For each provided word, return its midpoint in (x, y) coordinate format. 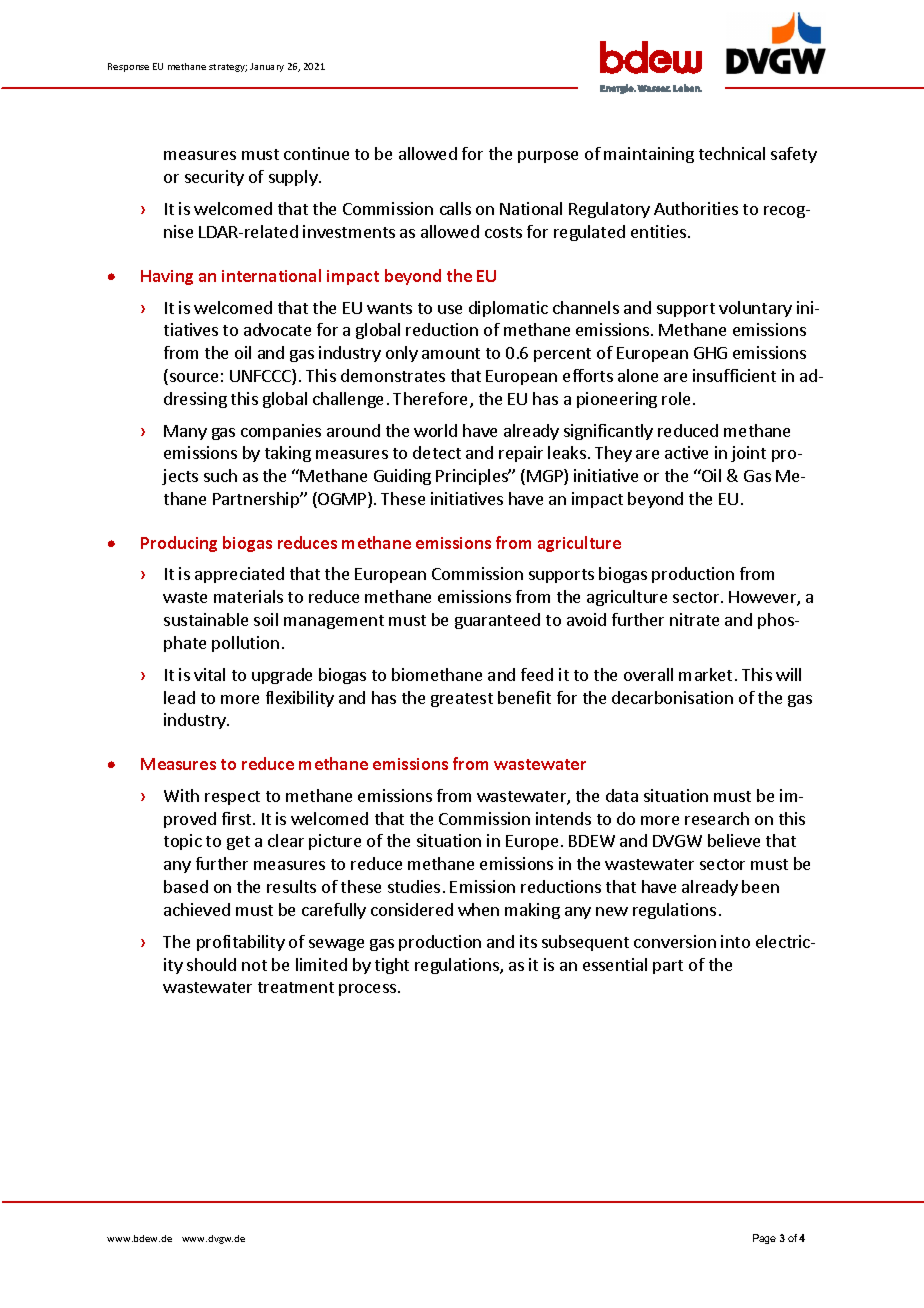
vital (209, 674)
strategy (228, 68)
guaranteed (497, 621)
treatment (296, 987)
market (705, 674)
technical (732, 153)
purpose (548, 157)
